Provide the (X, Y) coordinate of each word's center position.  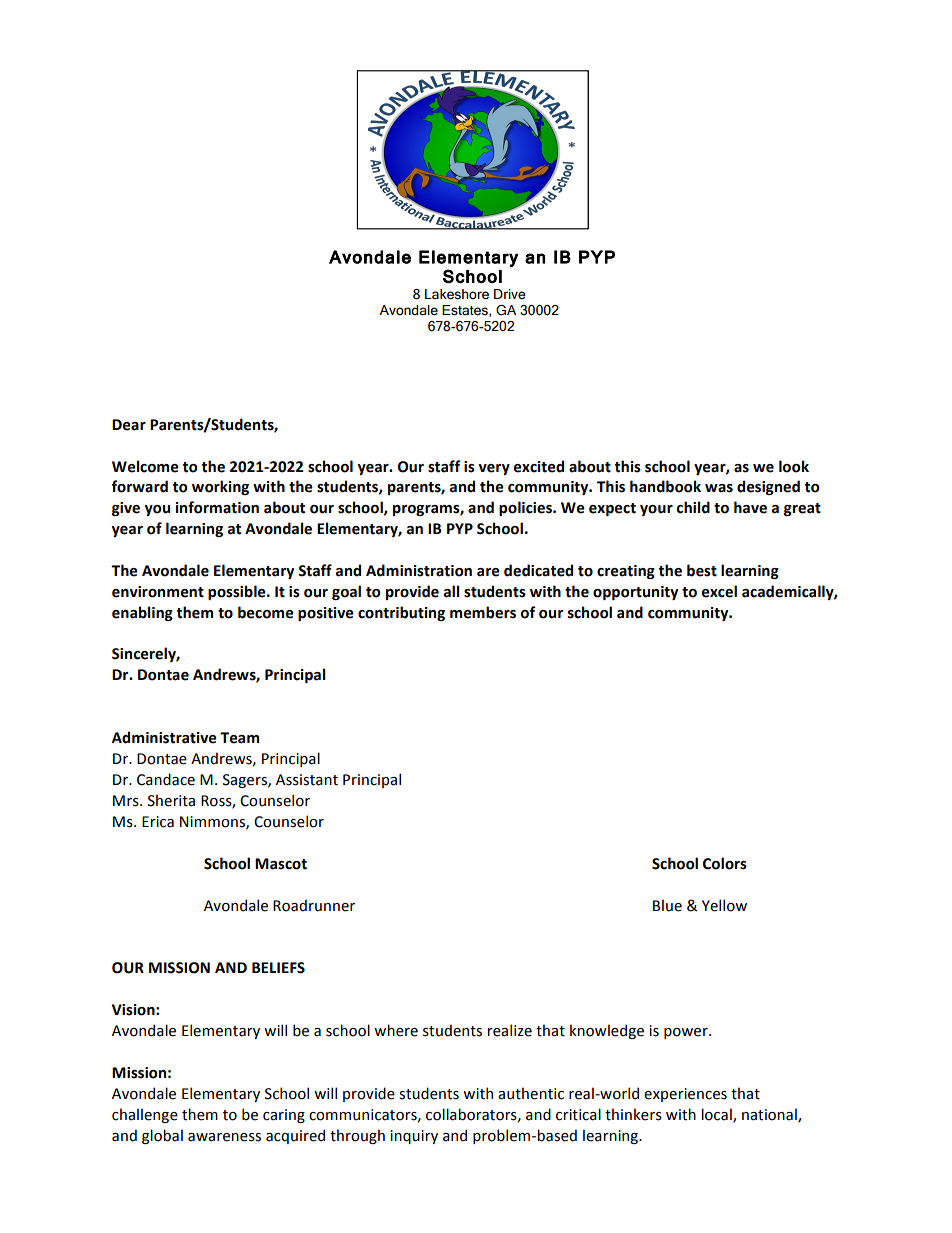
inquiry (414, 1137)
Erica (158, 822)
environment (158, 592)
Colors (725, 863)
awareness (224, 1137)
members (483, 612)
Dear (129, 425)
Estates (466, 311)
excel (719, 591)
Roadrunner (314, 905)
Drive (510, 294)
